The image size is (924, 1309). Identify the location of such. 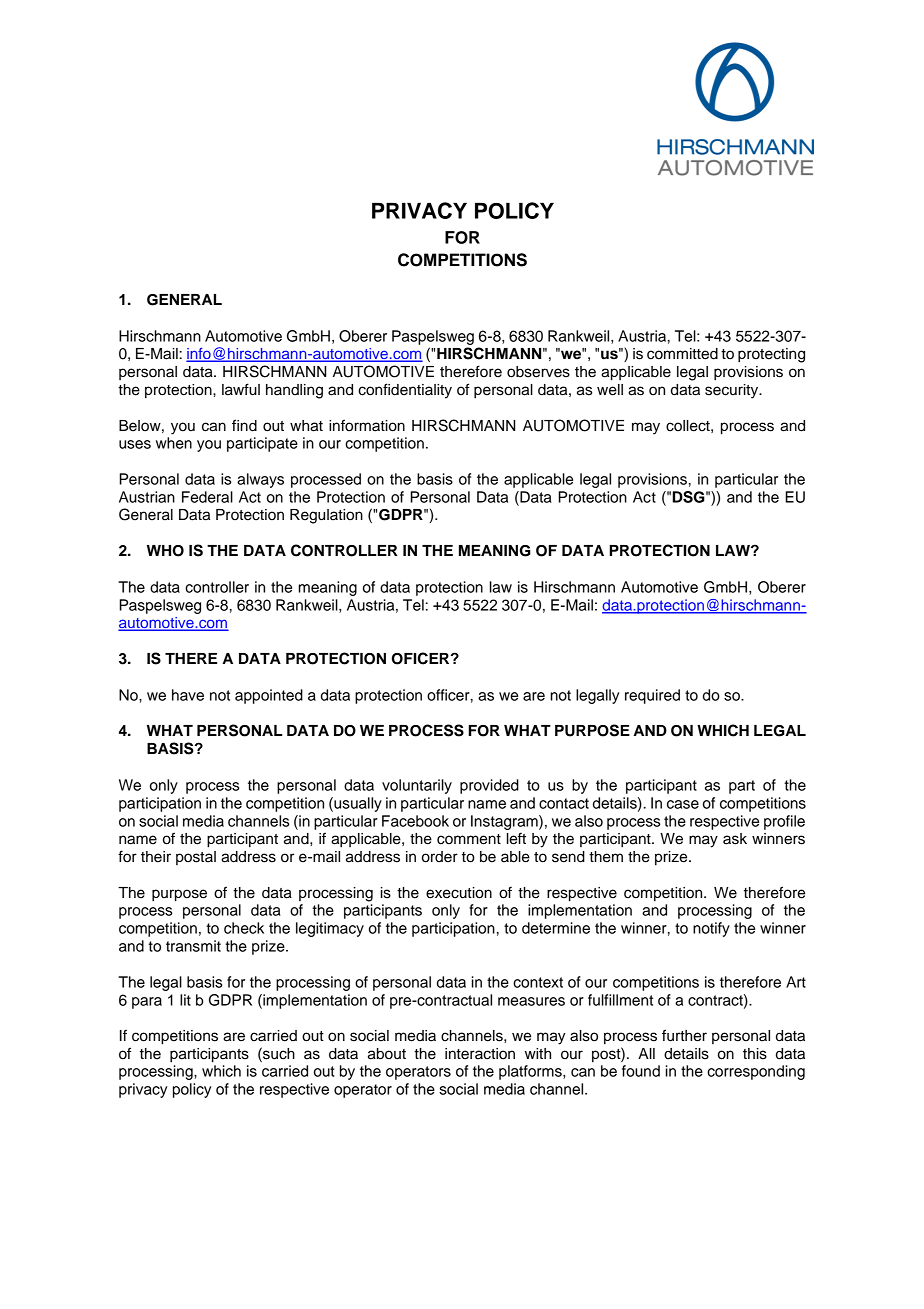
(278, 1053).
